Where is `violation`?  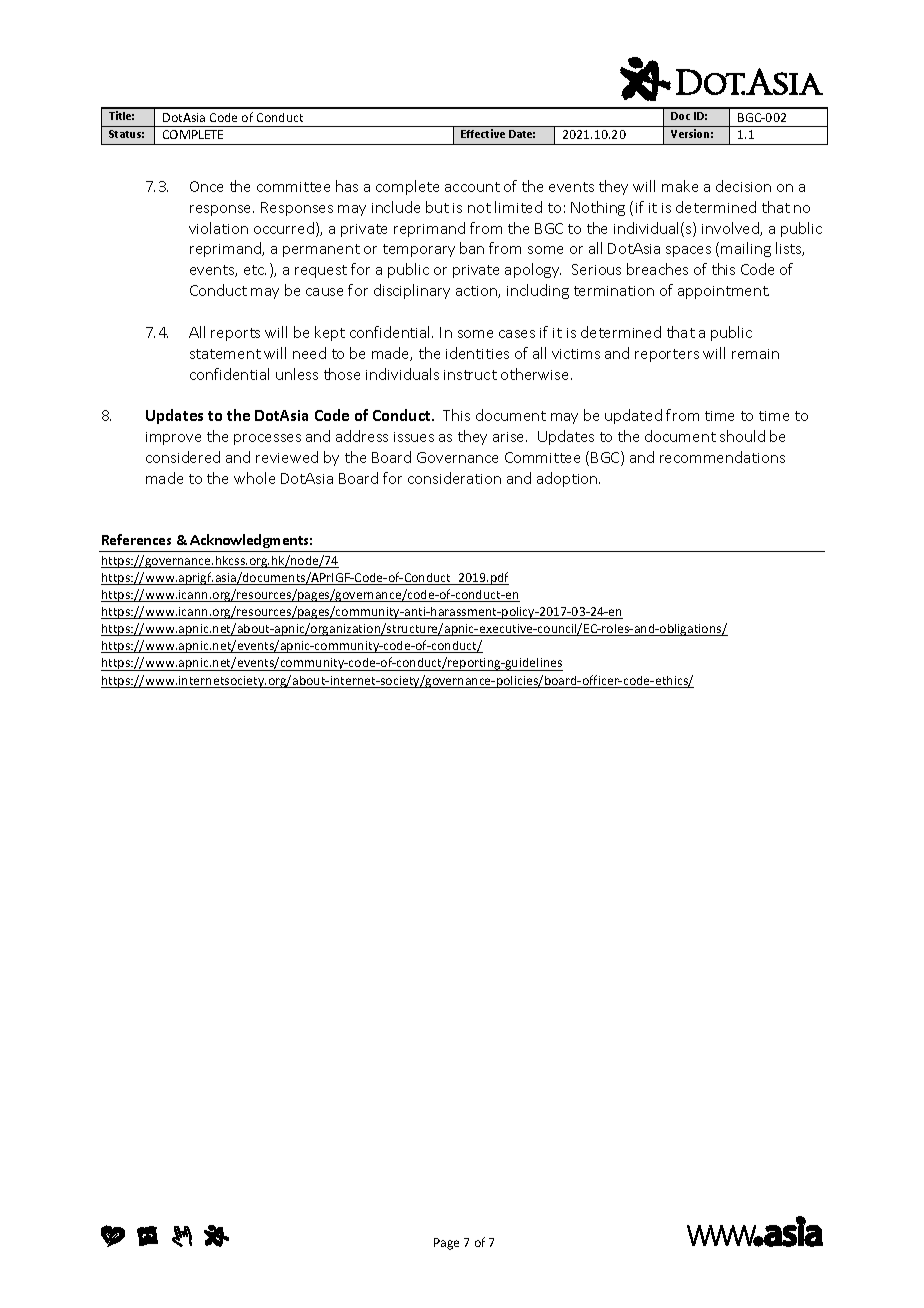 violation is located at coordinates (218, 228).
